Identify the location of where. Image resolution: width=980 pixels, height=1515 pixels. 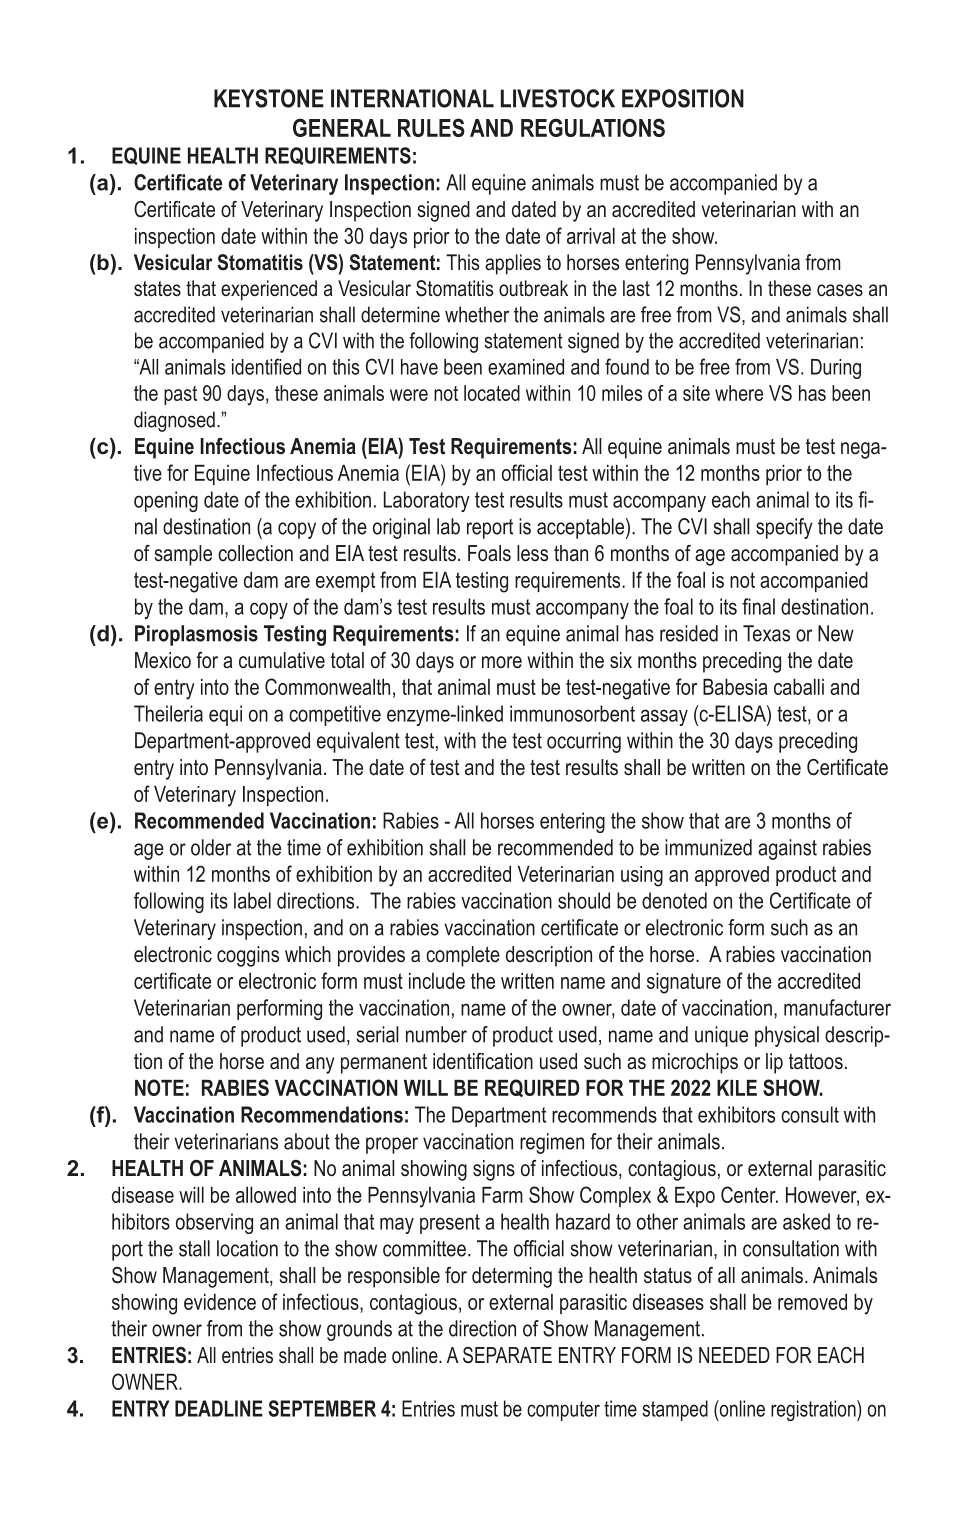
(739, 393).
